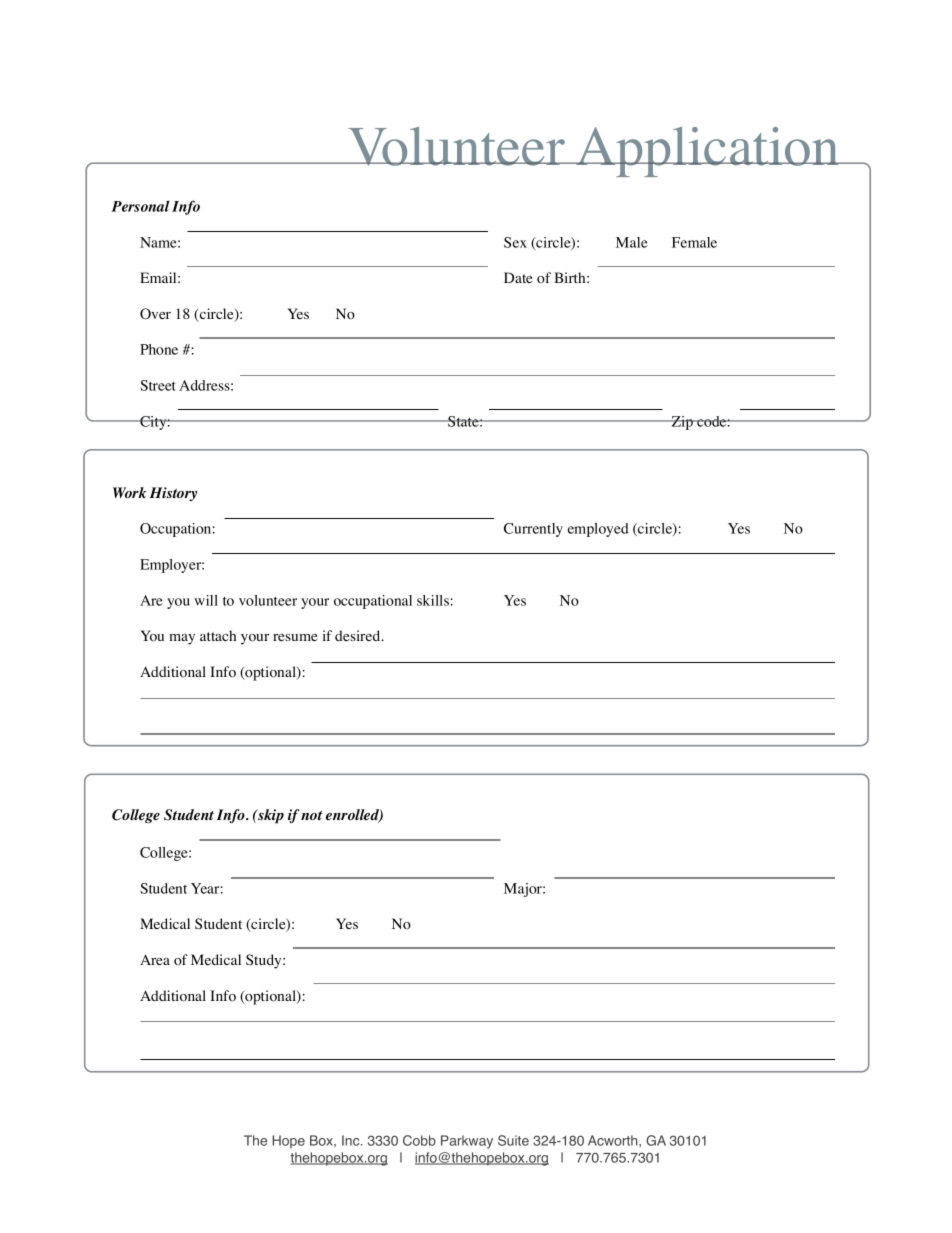  Describe the element at coordinates (352, 1140) in the screenshot. I see `Inc` at that location.
